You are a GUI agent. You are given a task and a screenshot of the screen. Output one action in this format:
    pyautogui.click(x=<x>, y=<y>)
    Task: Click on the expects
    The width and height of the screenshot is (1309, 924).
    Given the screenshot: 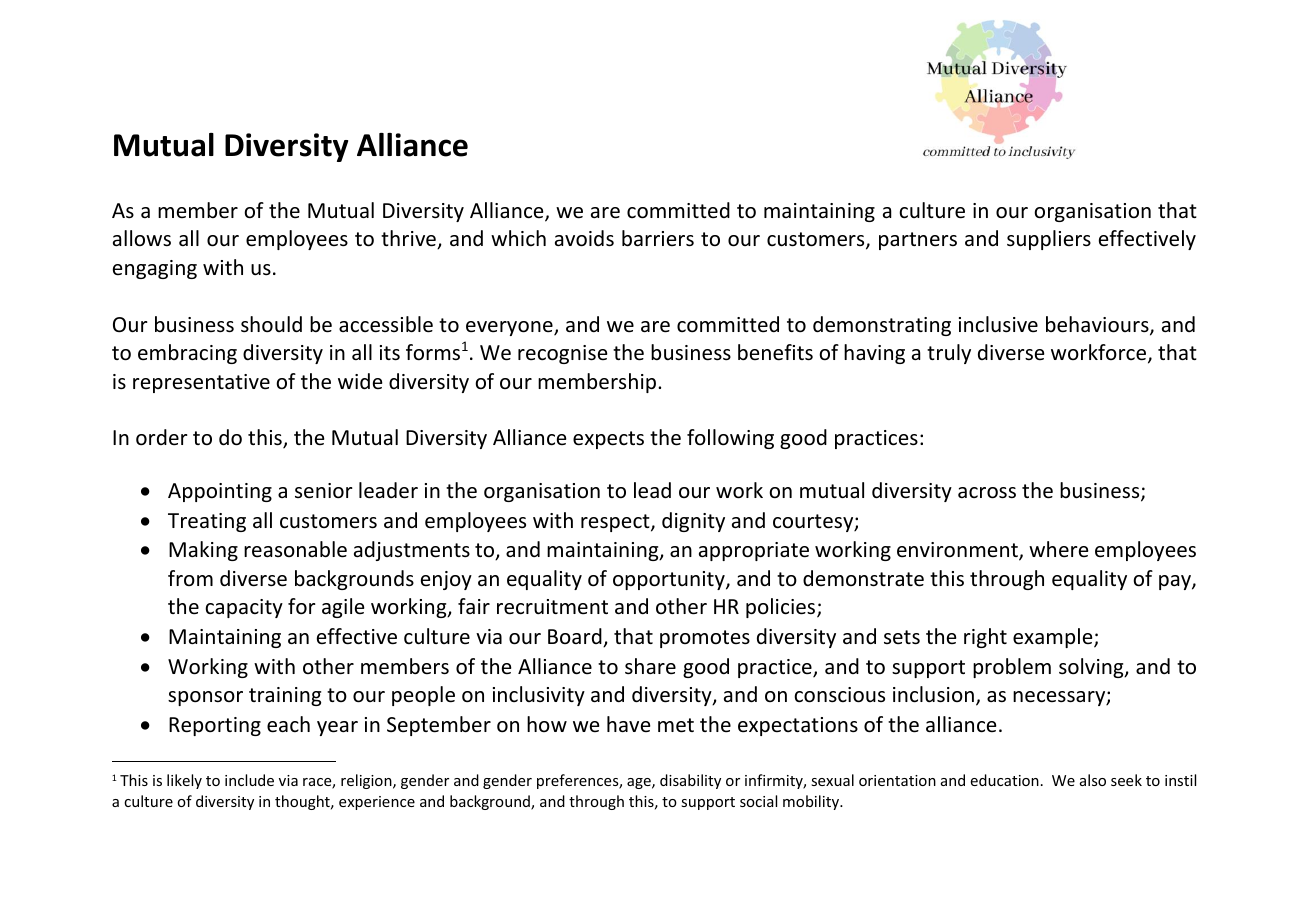 What is the action you would take?
    pyautogui.click(x=608, y=440)
